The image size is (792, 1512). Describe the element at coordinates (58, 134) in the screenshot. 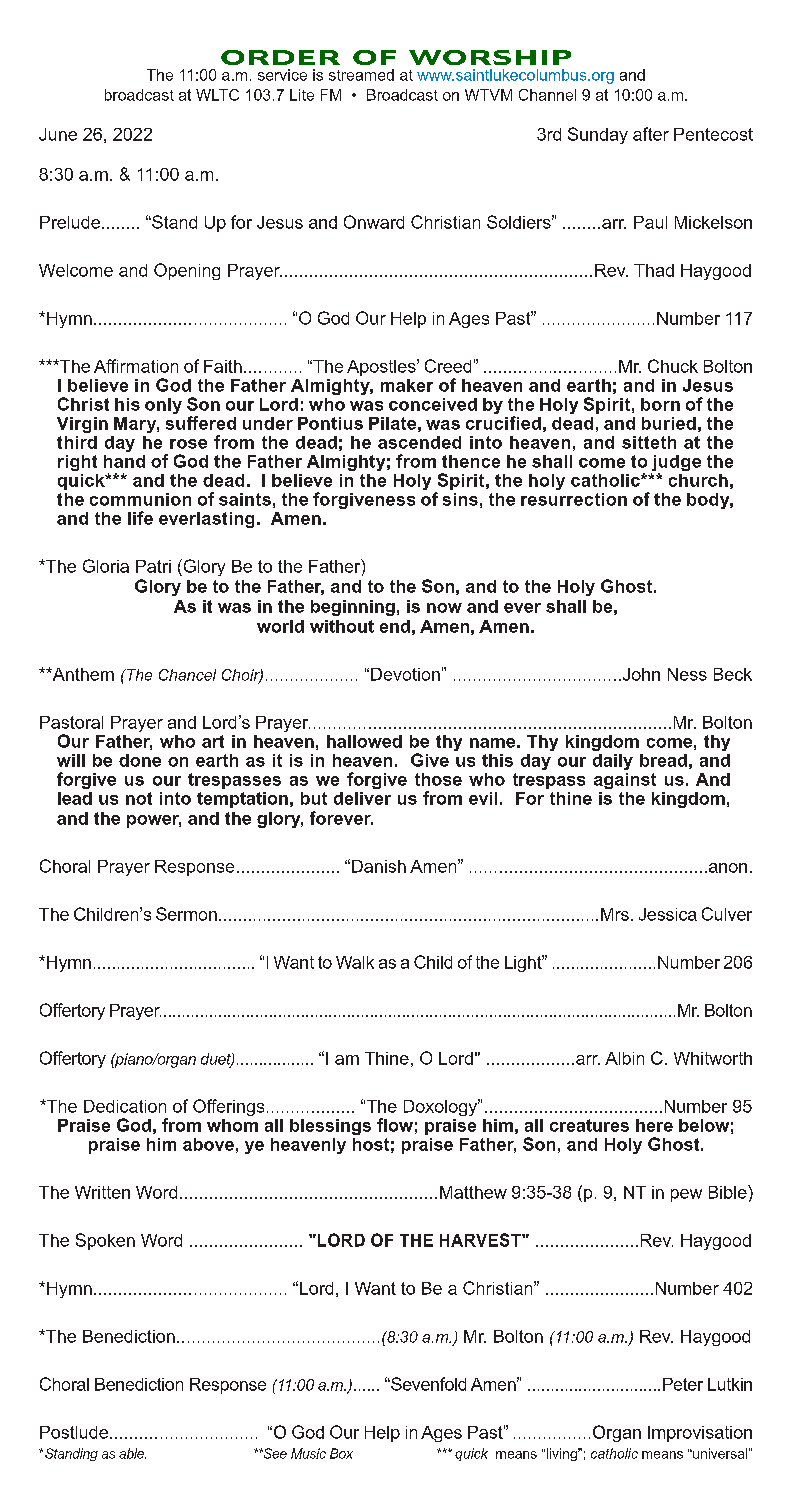

I see `June` at that location.
